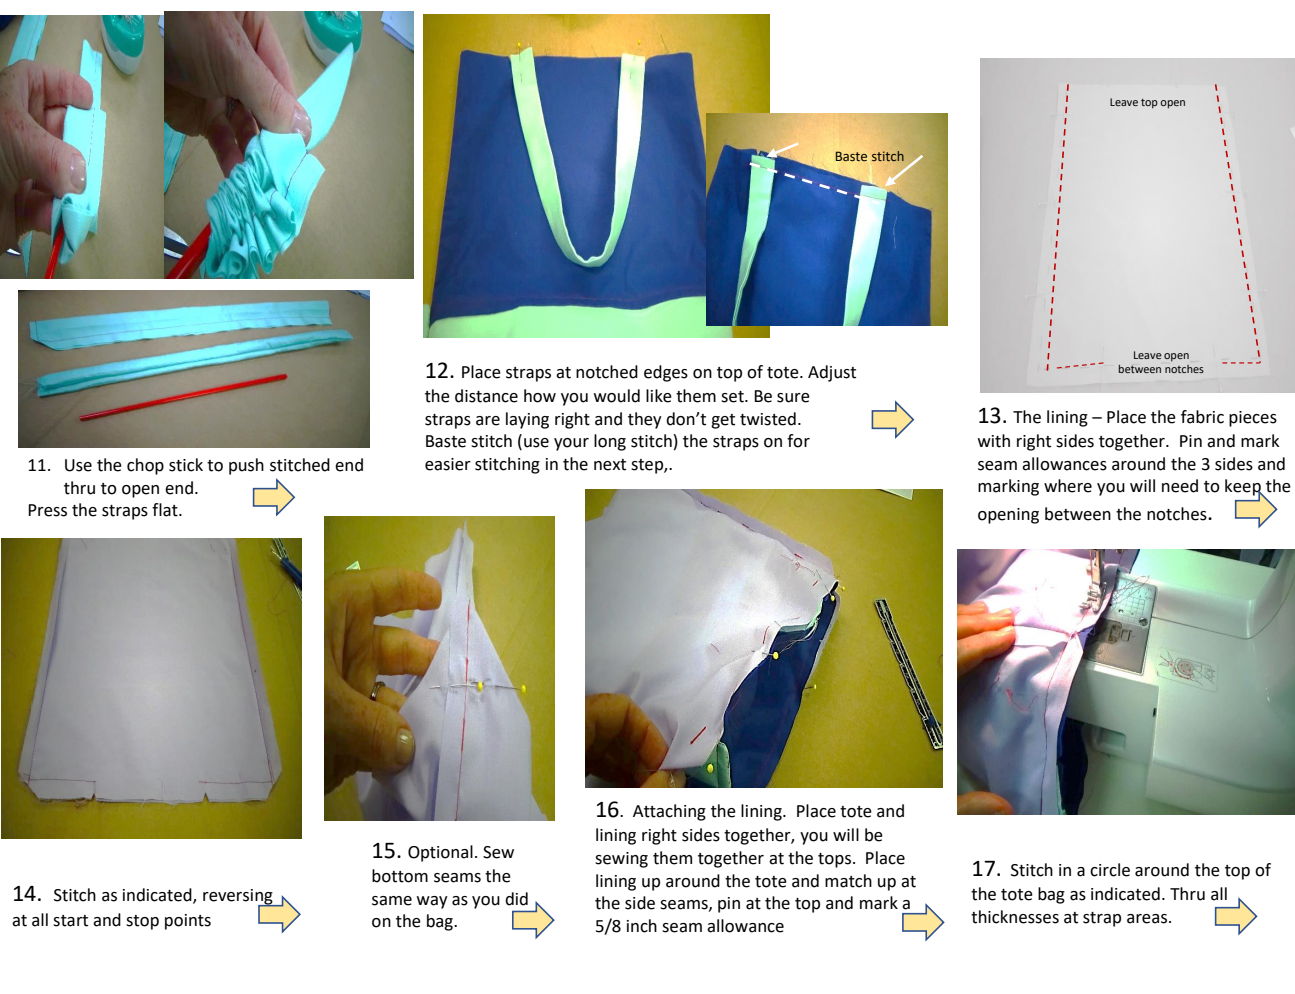  I want to click on next, so click(610, 465).
